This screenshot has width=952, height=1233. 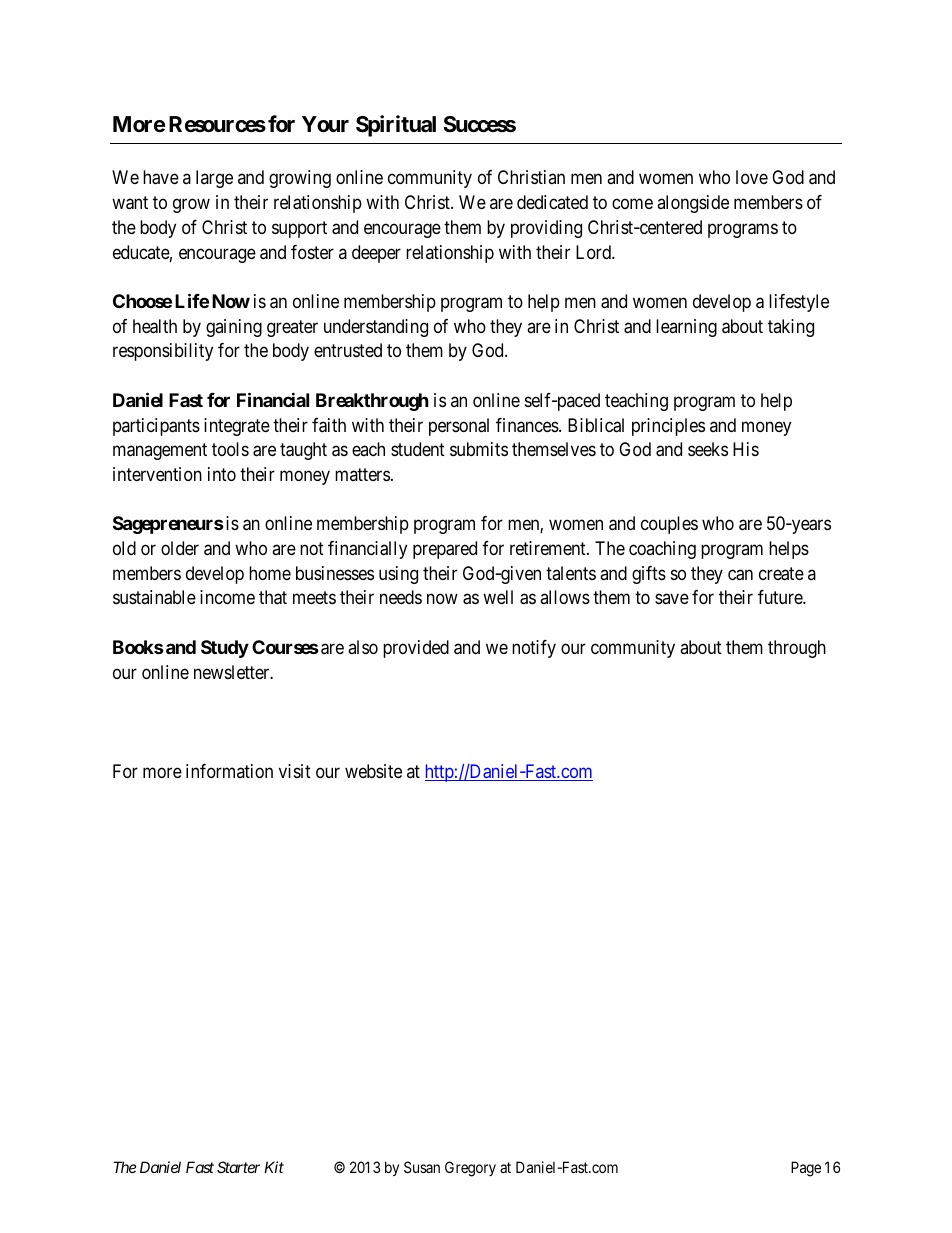 What do you see at coordinates (225, 649) in the screenshot?
I see `Study` at bounding box center [225, 649].
